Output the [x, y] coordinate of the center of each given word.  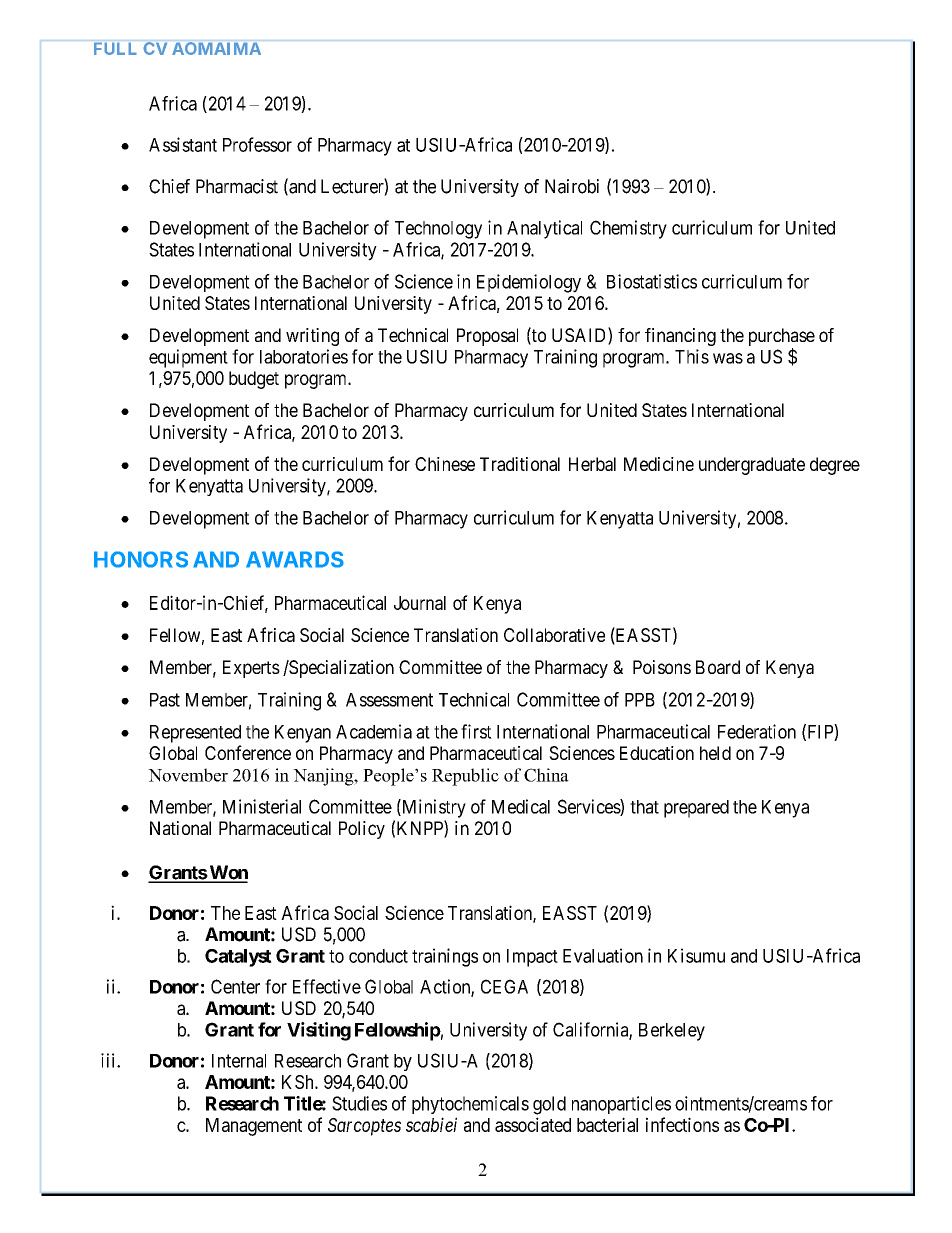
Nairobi [572, 186]
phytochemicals [470, 1105]
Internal [239, 1061]
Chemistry [628, 229]
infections [682, 1124]
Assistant [183, 144]
